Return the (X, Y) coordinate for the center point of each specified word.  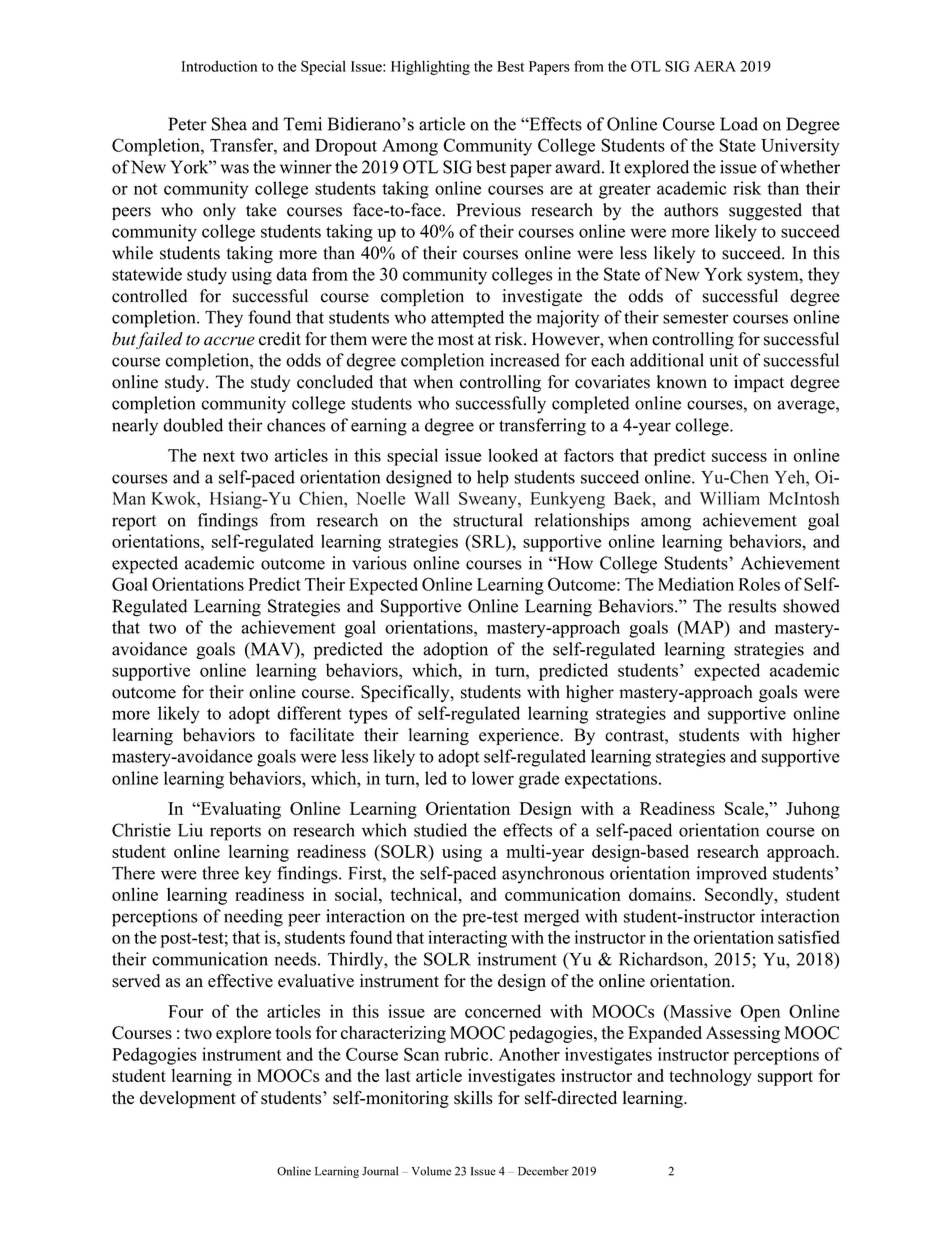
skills (473, 1098)
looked (513, 455)
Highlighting (430, 67)
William (730, 498)
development (188, 1099)
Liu (190, 830)
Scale (745, 808)
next (219, 456)
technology (710, 1077)
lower (493, 778)
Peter (187, 124)
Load (739, 124)
